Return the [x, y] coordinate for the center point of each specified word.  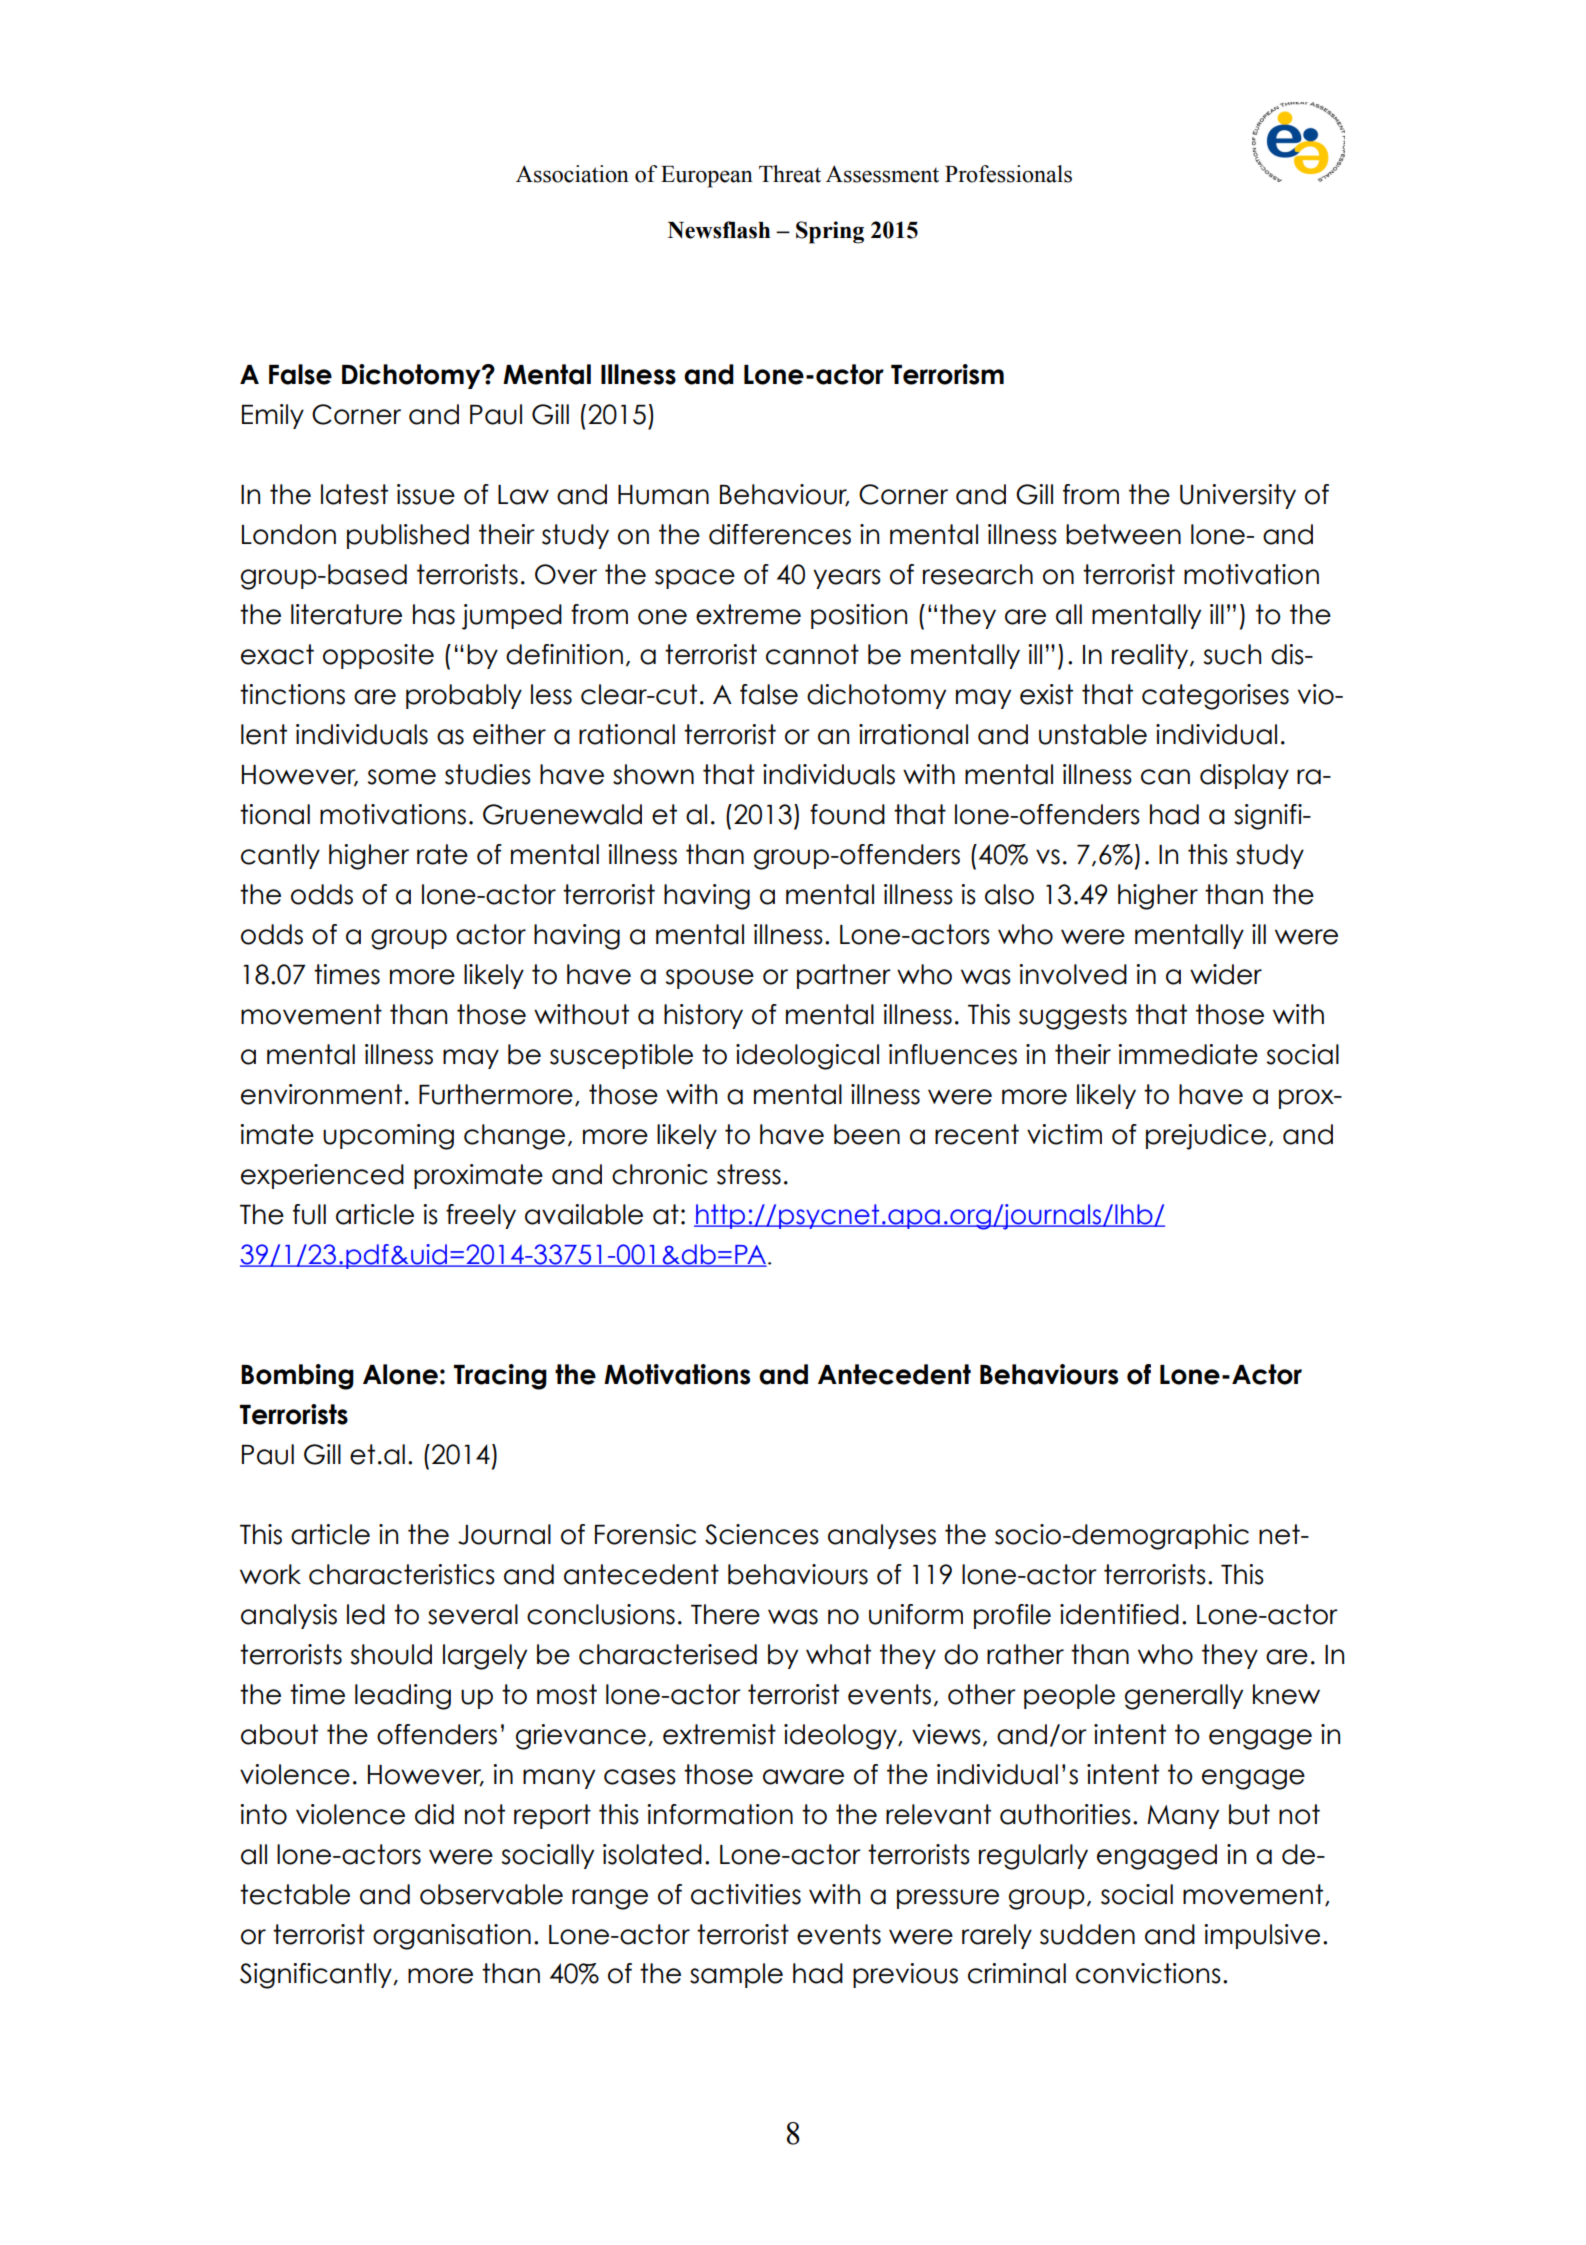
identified [1119, 1614]
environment [321, 1094]
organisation [452, 1937]
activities [746, 1894]
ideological [807, 1057]
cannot [812, 654]
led [366, 1614]
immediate [1188, 1054]
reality [1150, 656]
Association [572, 174]
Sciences [762, 1534]
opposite [378, 656]
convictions [1148, 1973]
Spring [830, 232]
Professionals [1008, 174]
